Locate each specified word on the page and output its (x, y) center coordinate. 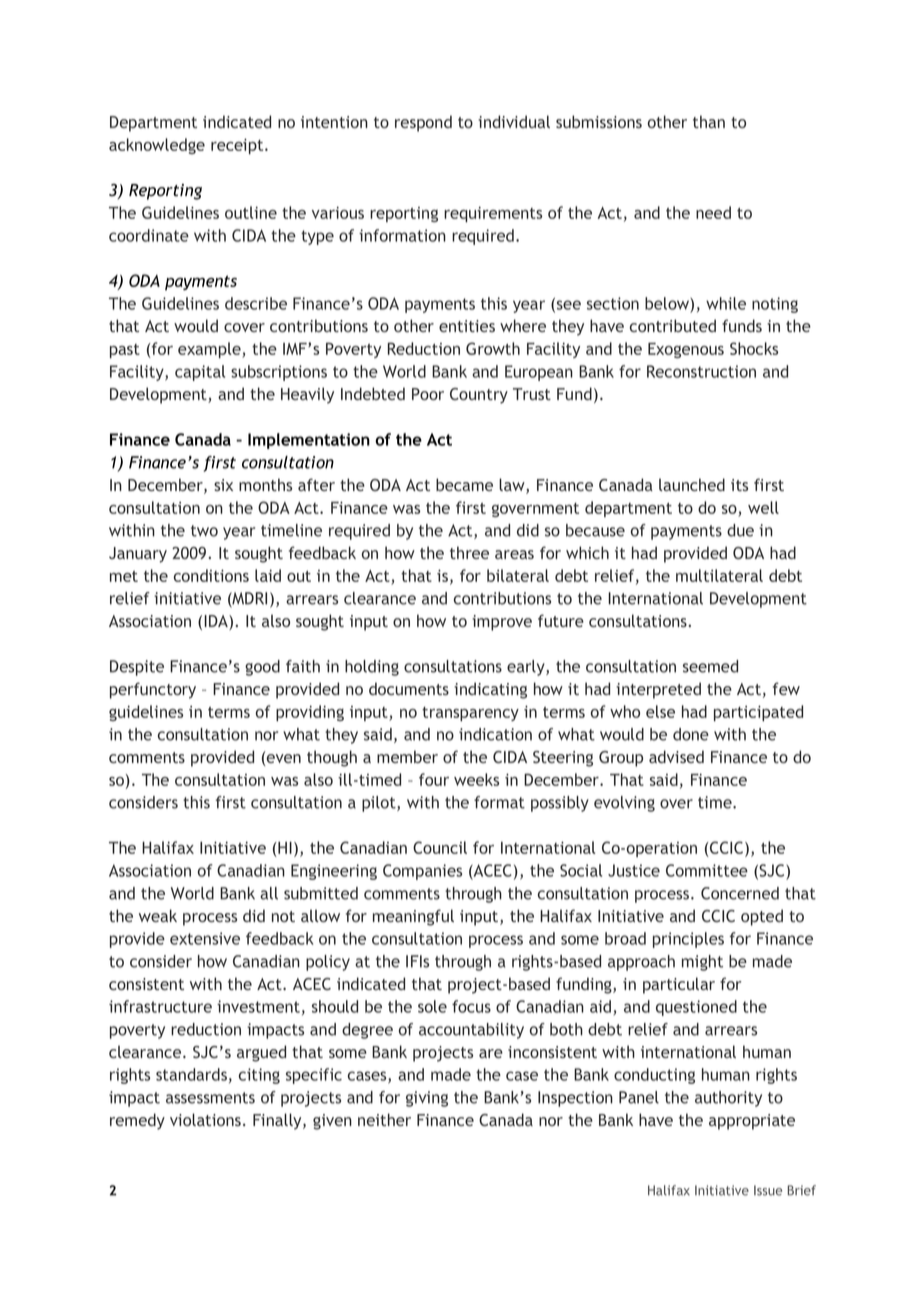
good (262, 668)
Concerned (740, 893)
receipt (238, 146)
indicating (490, 690)
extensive (205, 938)
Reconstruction (701, 371)
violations (205, 1119)
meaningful (413, 917)
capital (200, 373)
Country (479, 396)
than (709, 121)
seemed (710, 666)
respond (423, 123)
